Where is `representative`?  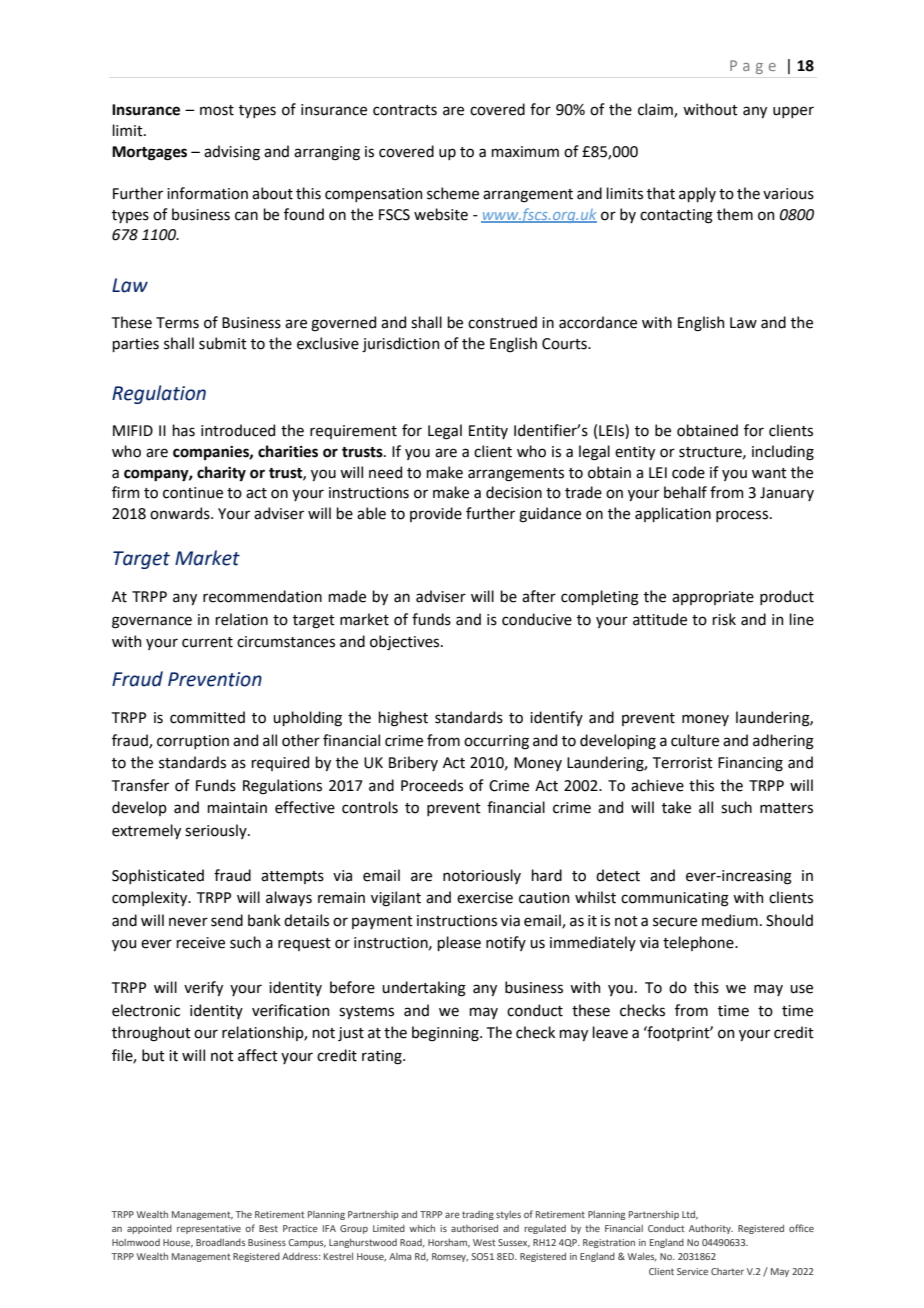 representative is located at coordinates (209, 1229).
